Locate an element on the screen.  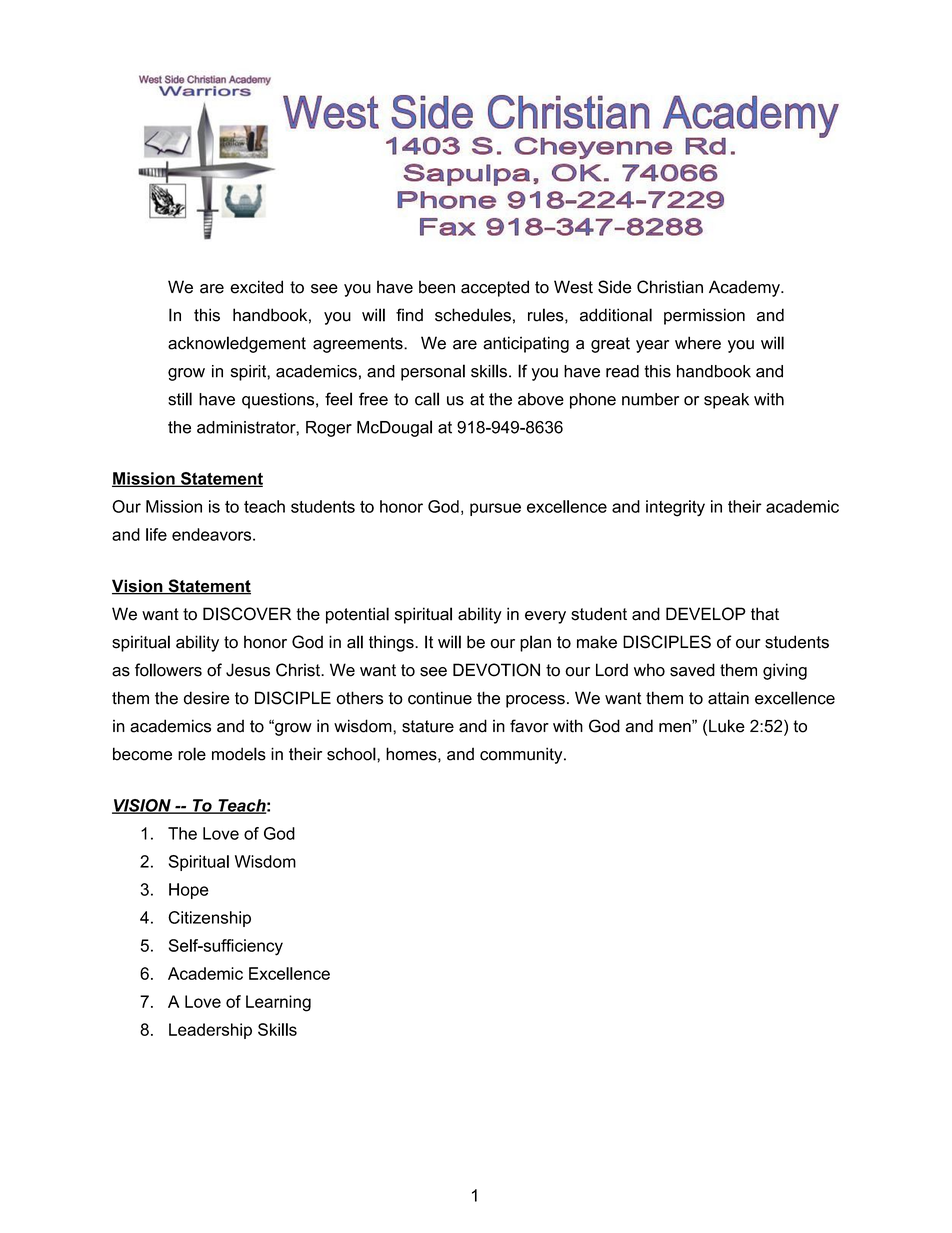
schedules is located at coordinates (473, 315).
